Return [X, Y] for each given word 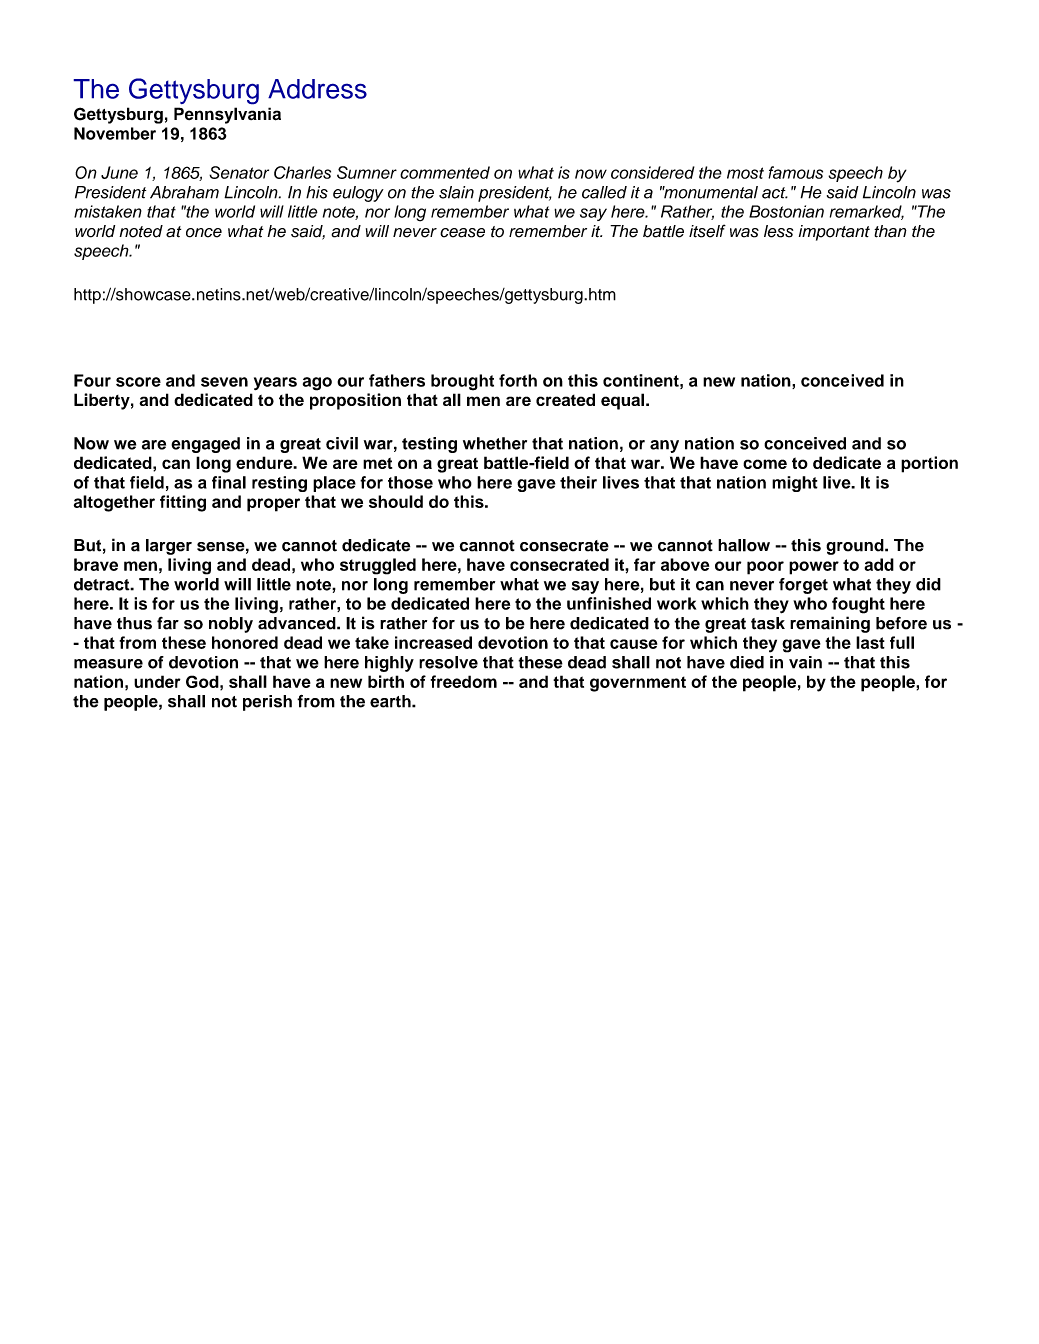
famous [795, 172]
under [157, 681]
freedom [463, 681]
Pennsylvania [227, 115]
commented [445, 172]
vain [805, 662]
